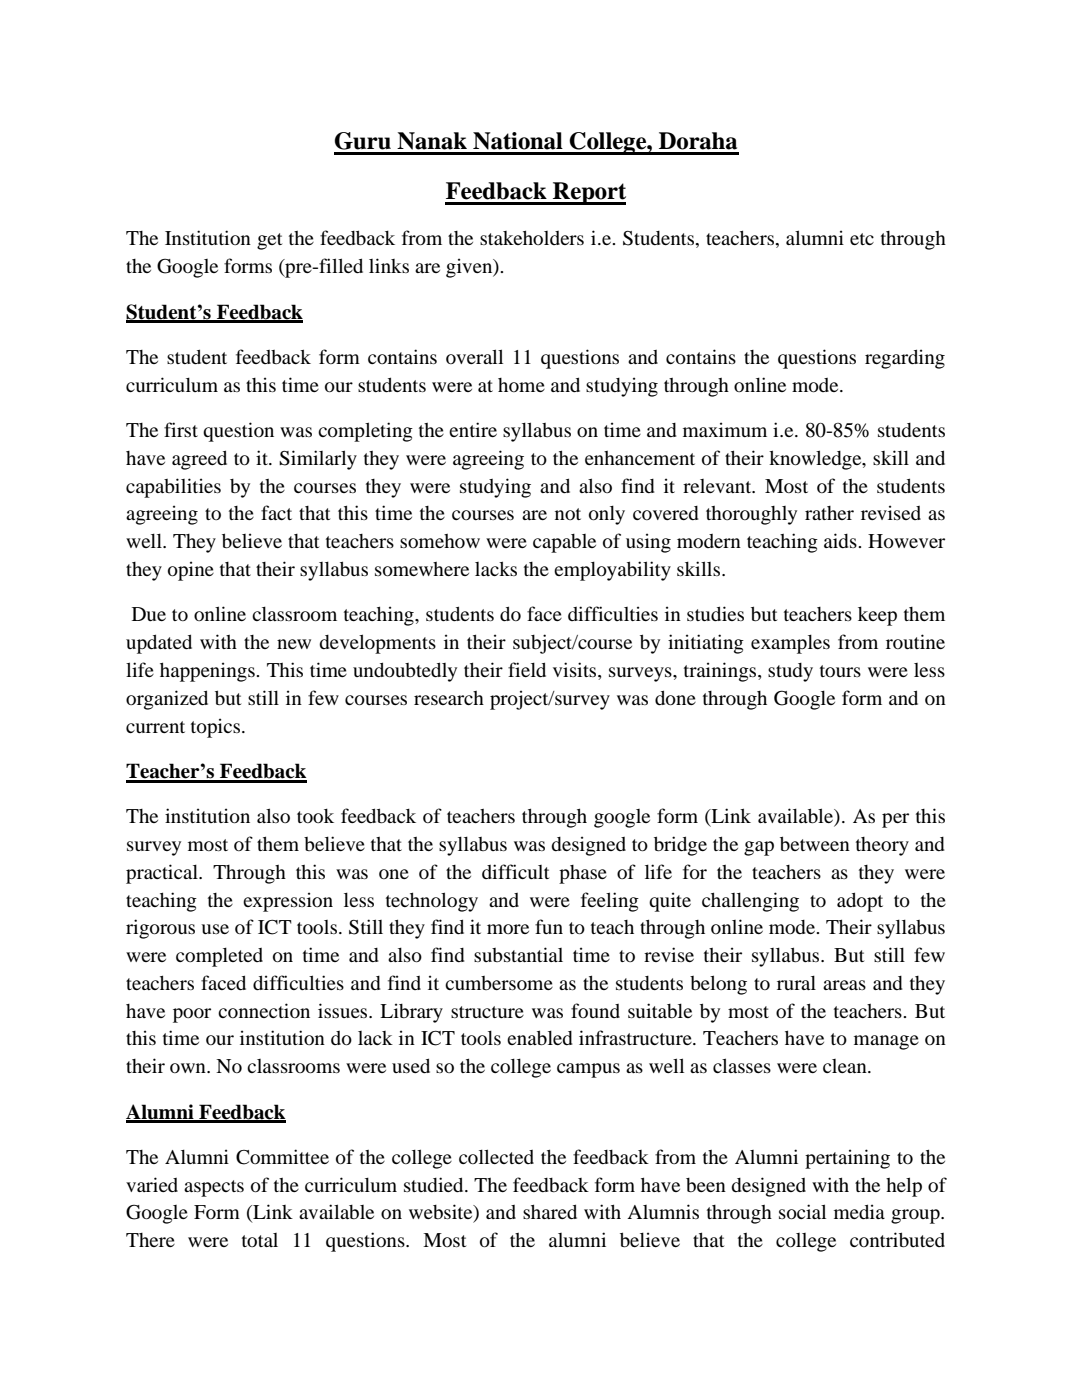  What do you see at coordinates (214, 1188) in the screenshot?
I see `aspects` at bounding box center [214, 1188].
